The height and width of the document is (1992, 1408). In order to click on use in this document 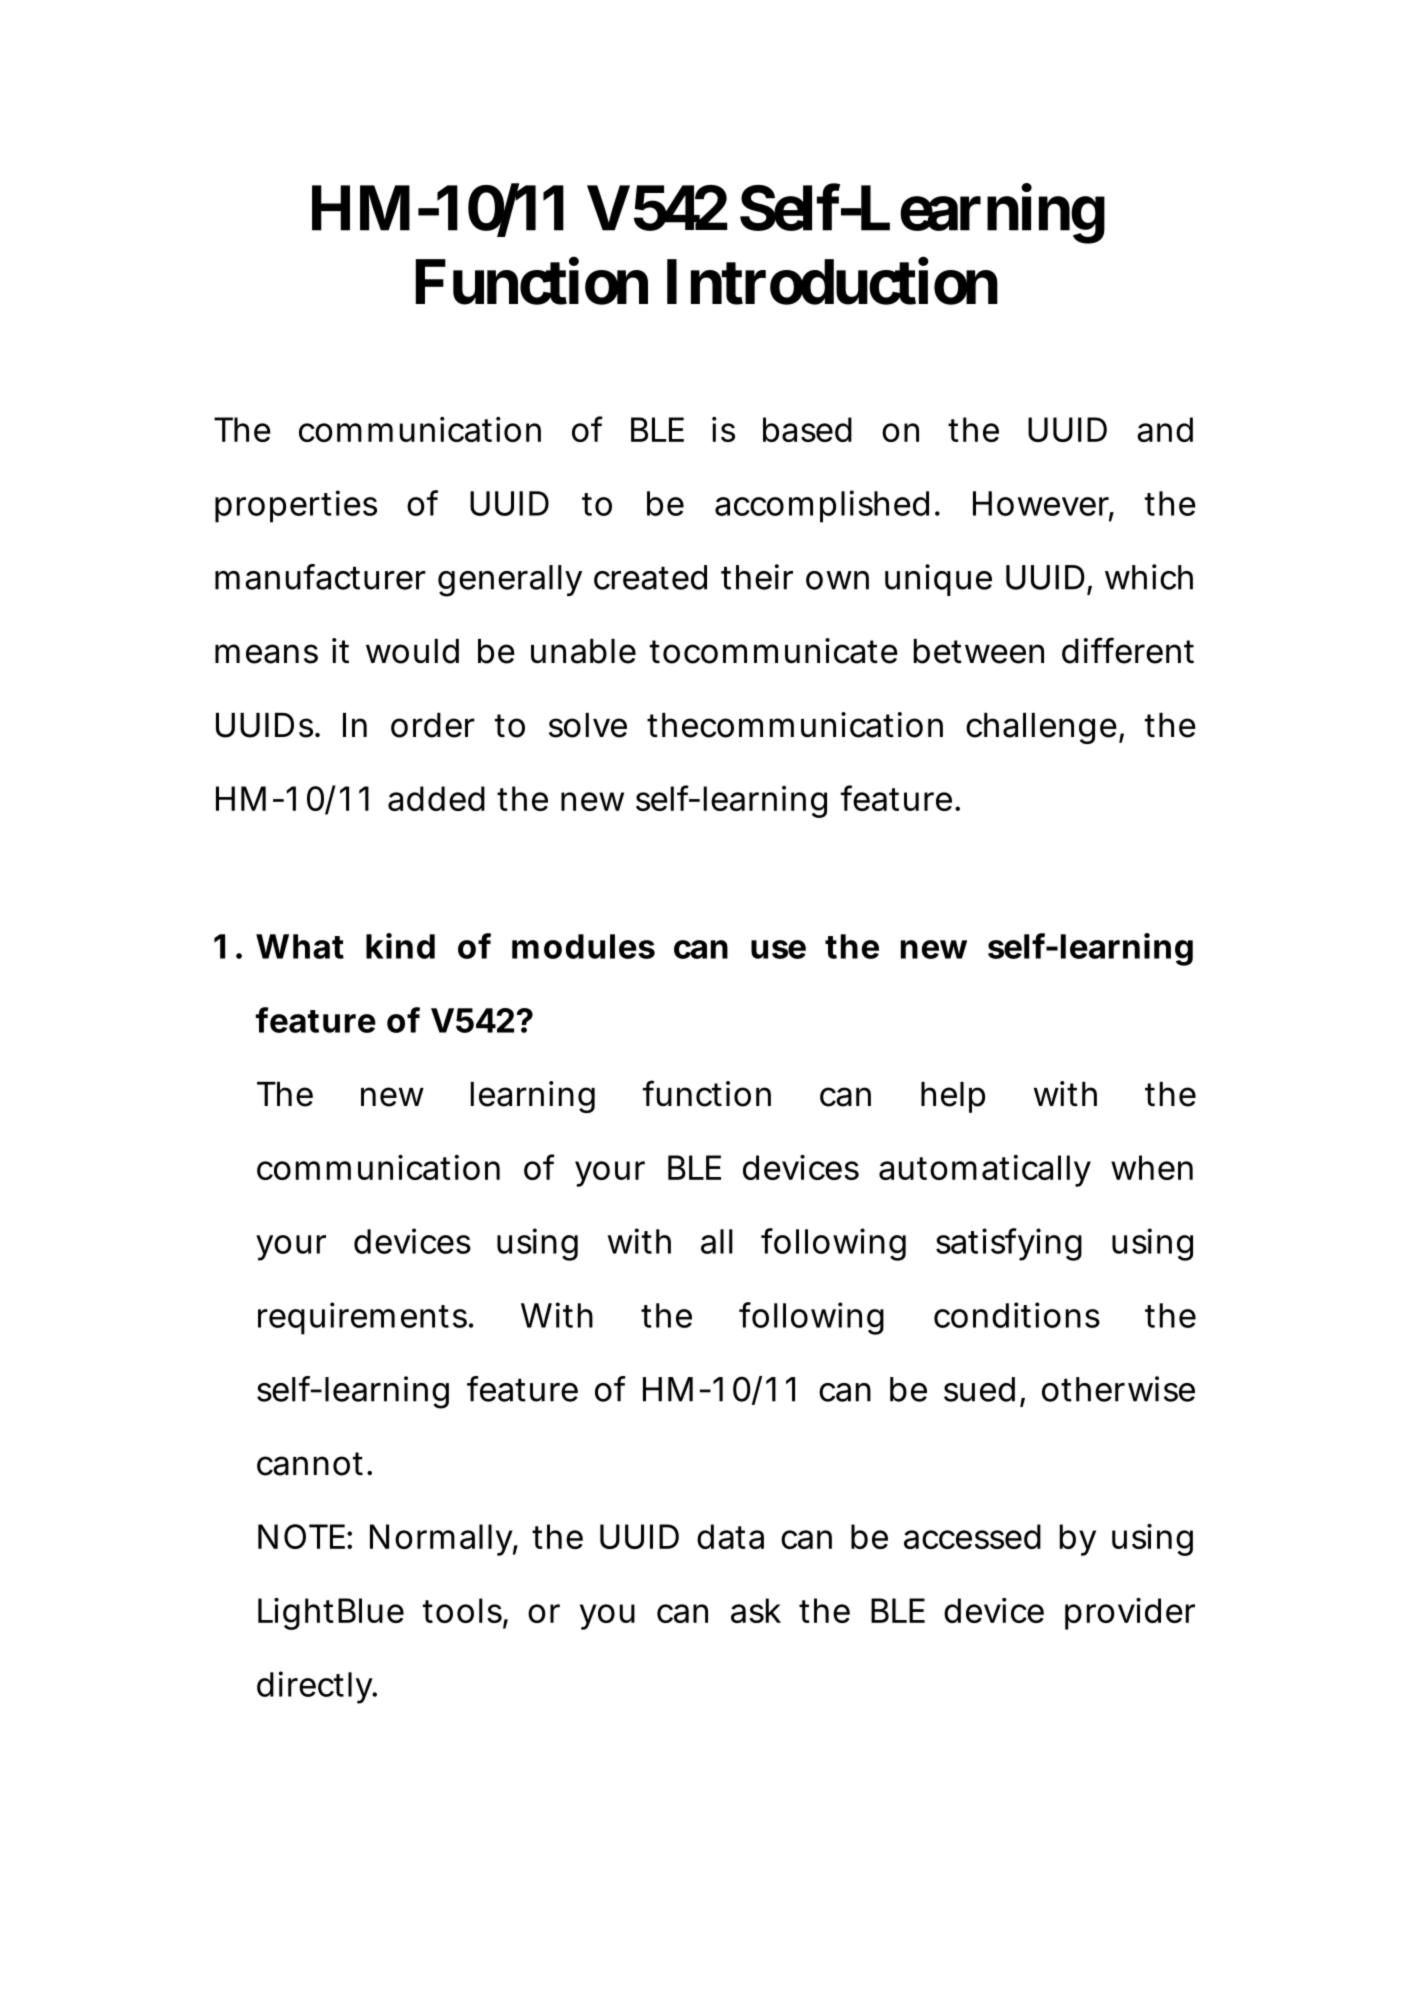, I will do `click(778, 949)`.
